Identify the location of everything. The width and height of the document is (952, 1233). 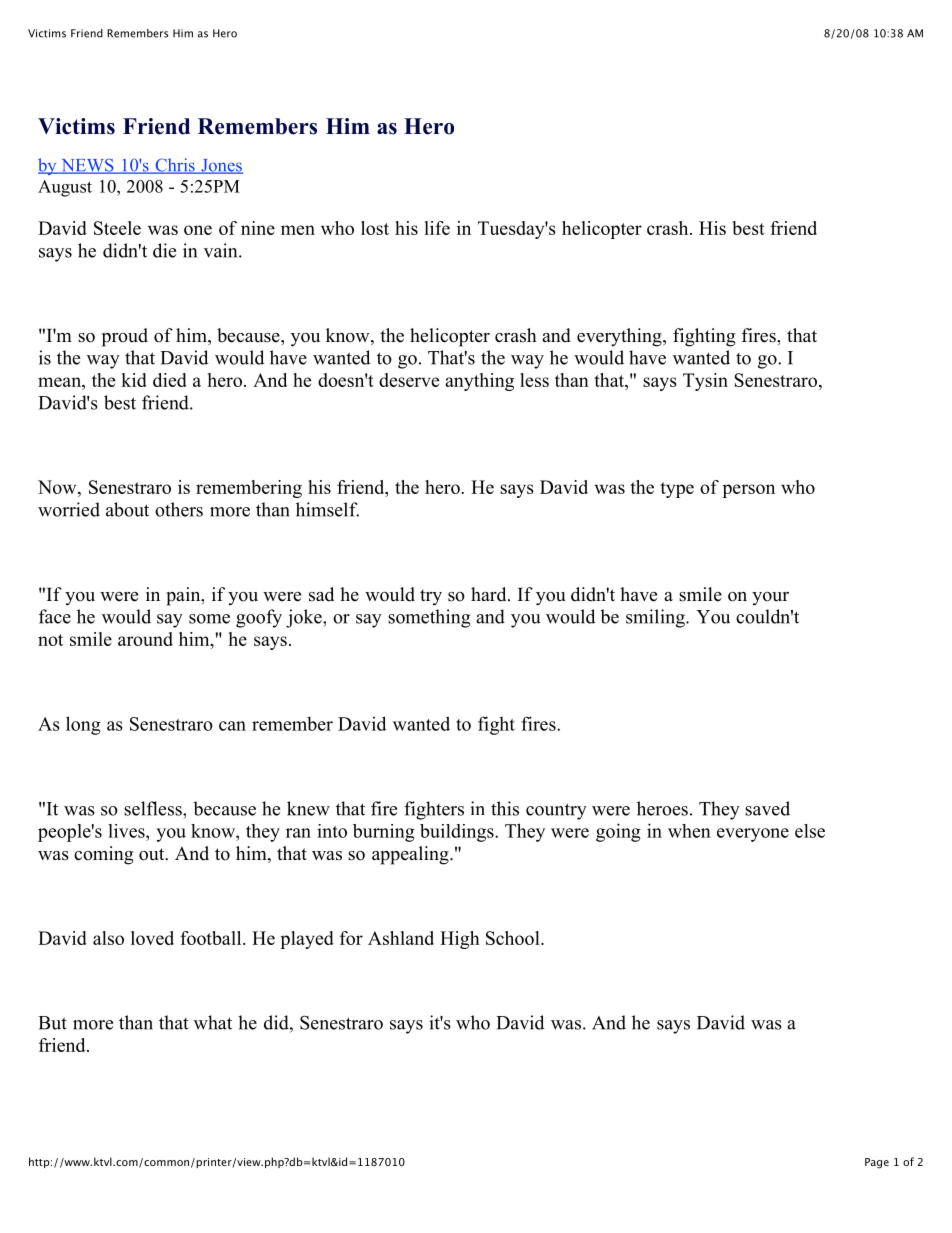
(620, 337).
